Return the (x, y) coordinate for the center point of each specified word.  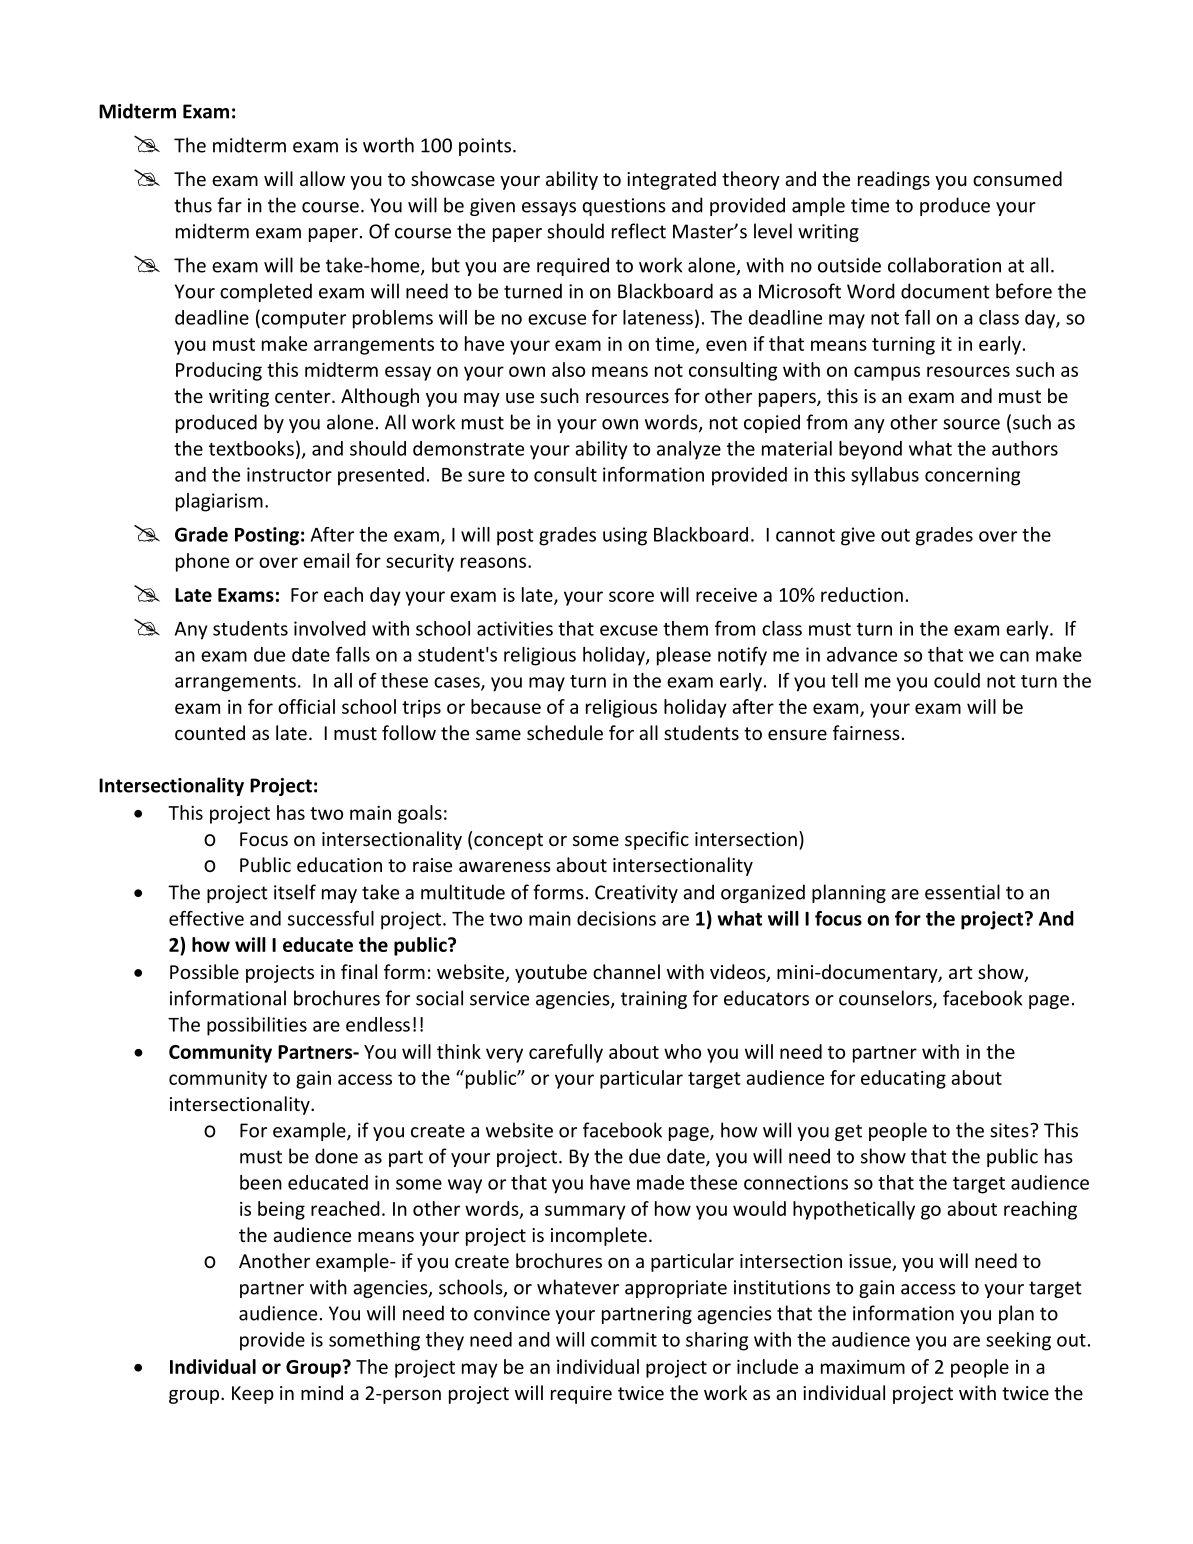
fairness (866, 732)
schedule (565, 732)
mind (322, 1392)
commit (624, 1339)
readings (894, 180)
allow (322, 178)
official (306, 706)
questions (624, 207)
